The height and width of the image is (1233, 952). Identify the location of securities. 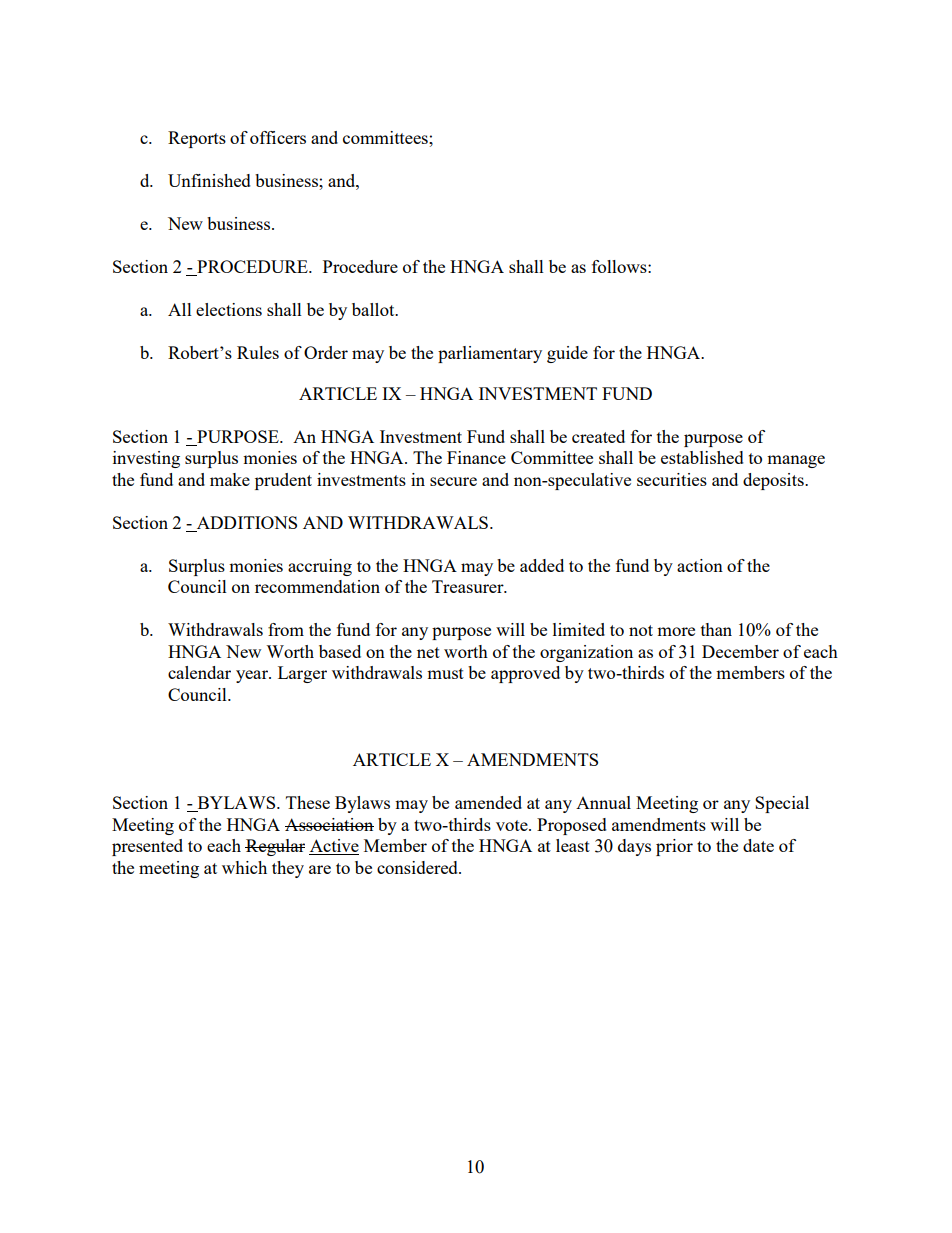
(672, 479).
